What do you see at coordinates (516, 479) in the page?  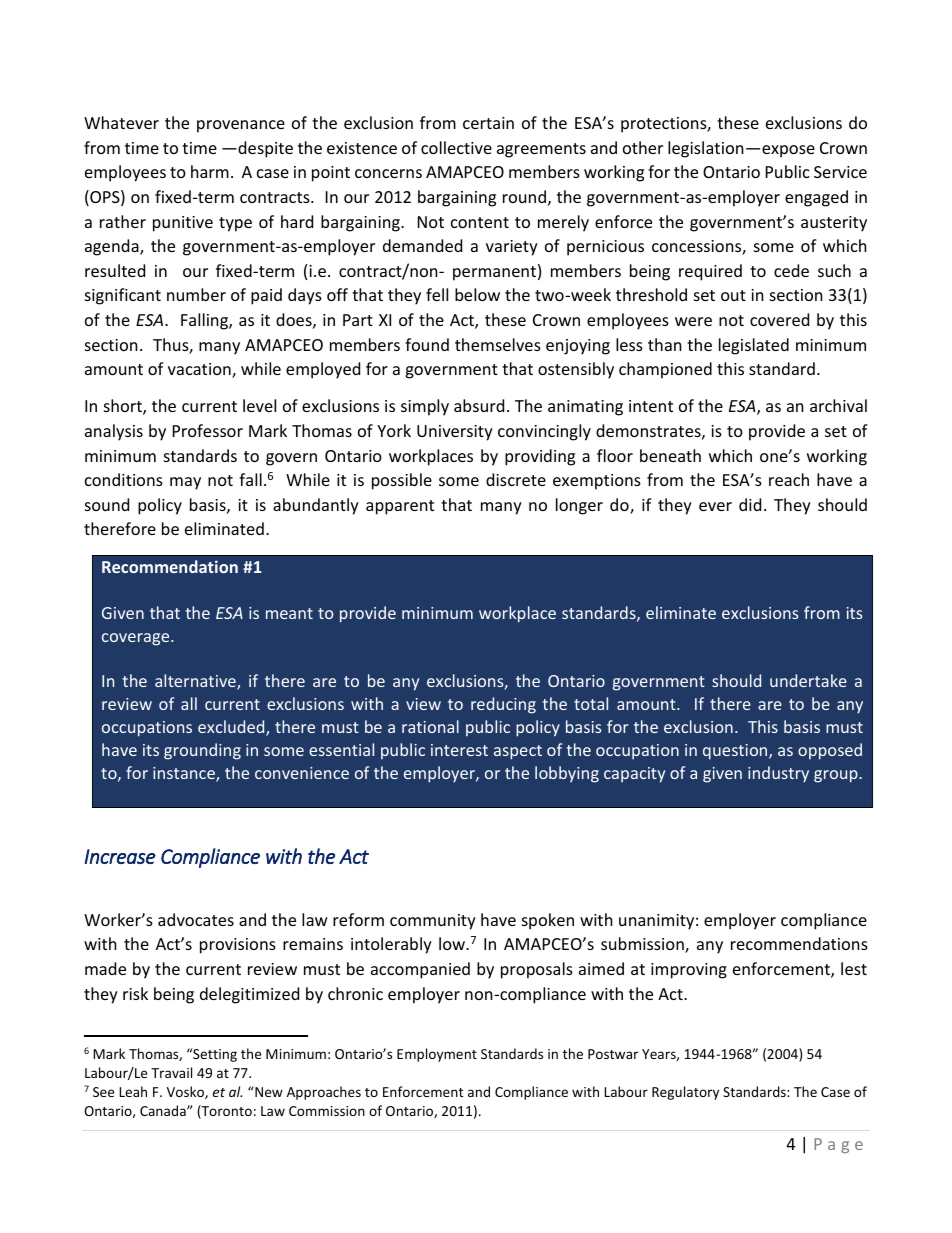 I see `discrete` at bounding box center [516, 479].
